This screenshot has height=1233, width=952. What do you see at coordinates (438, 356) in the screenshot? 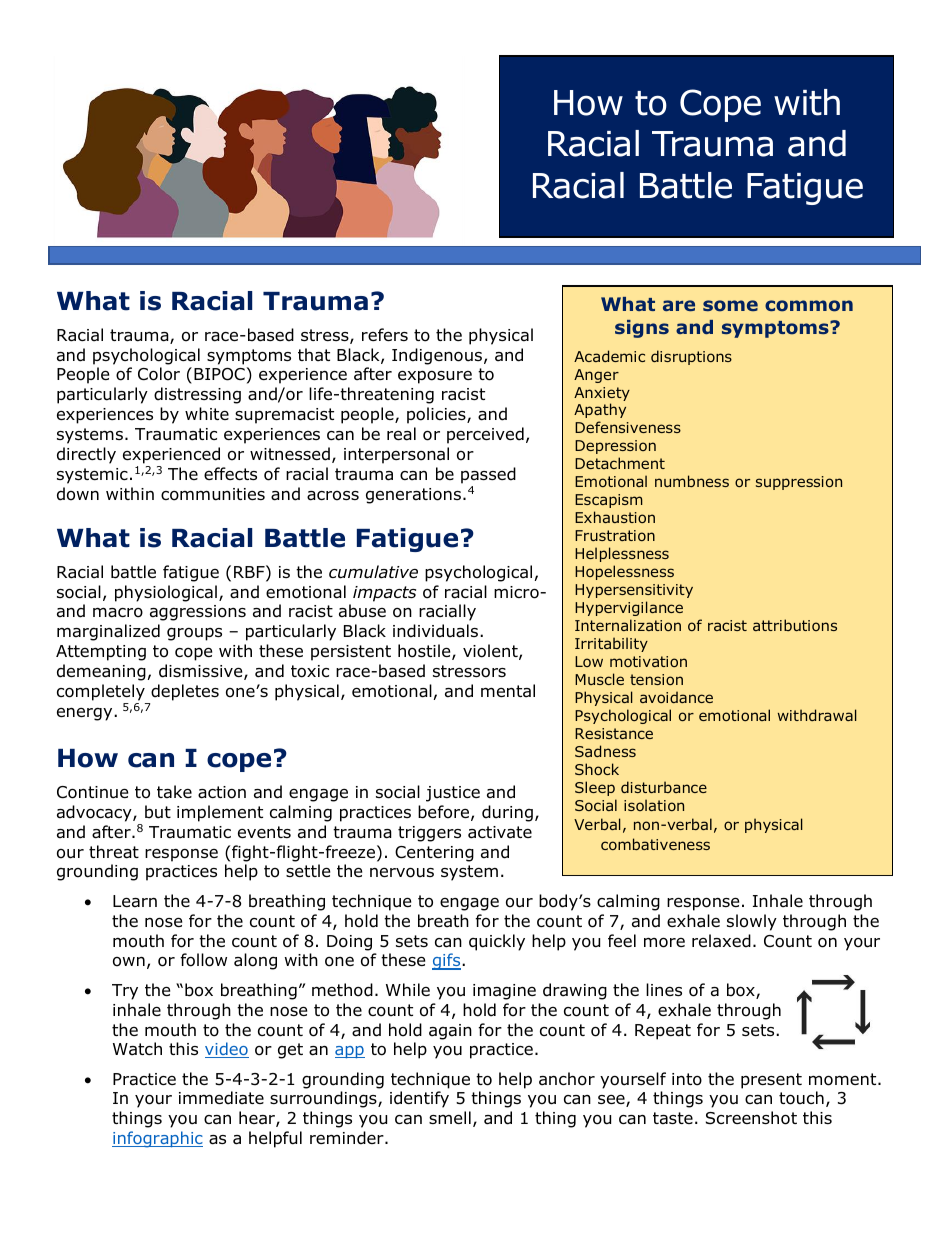
I see `Indigenous` at bounding box center [438, 356].
